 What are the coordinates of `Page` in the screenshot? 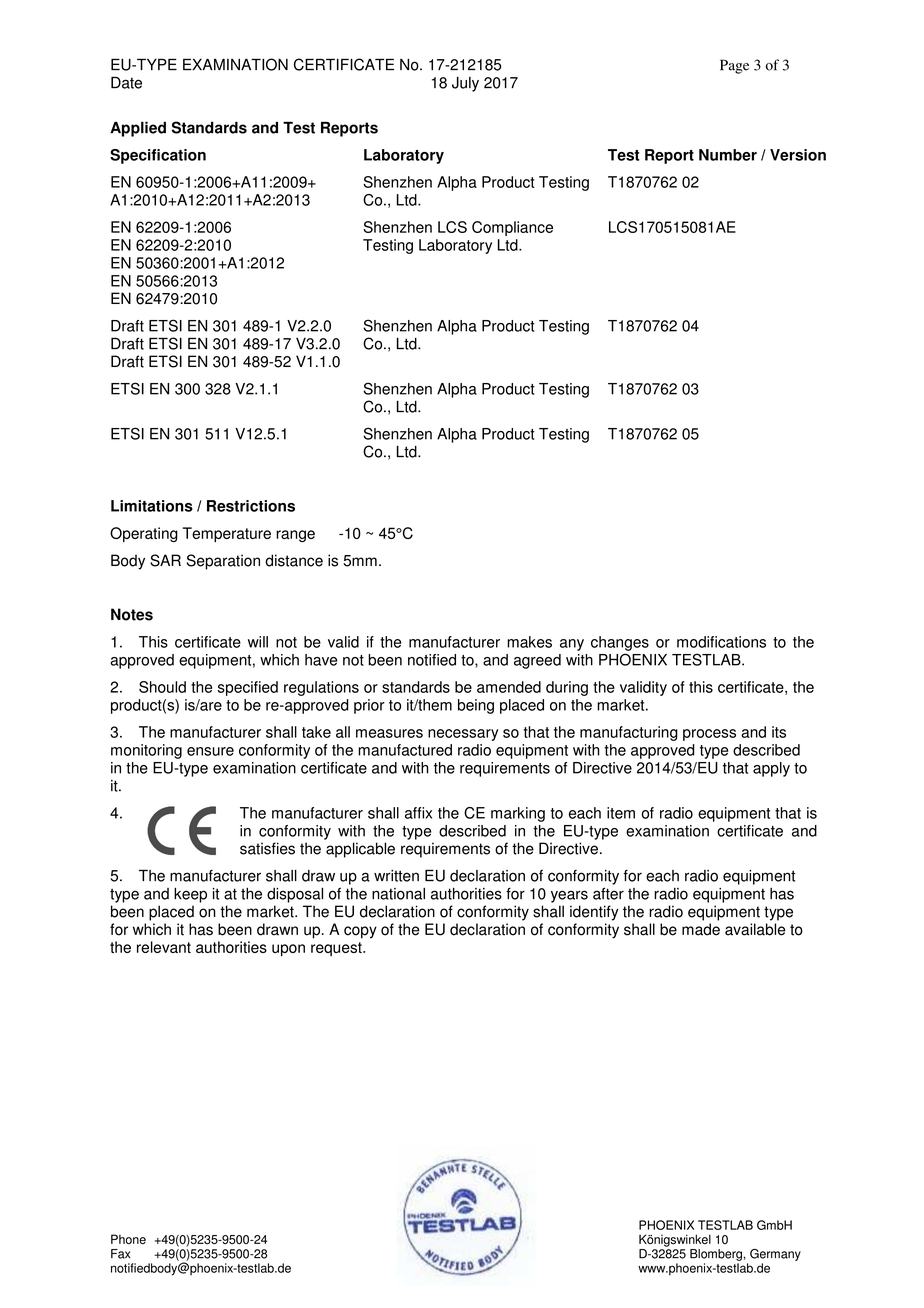 It's located at (734, 66).
